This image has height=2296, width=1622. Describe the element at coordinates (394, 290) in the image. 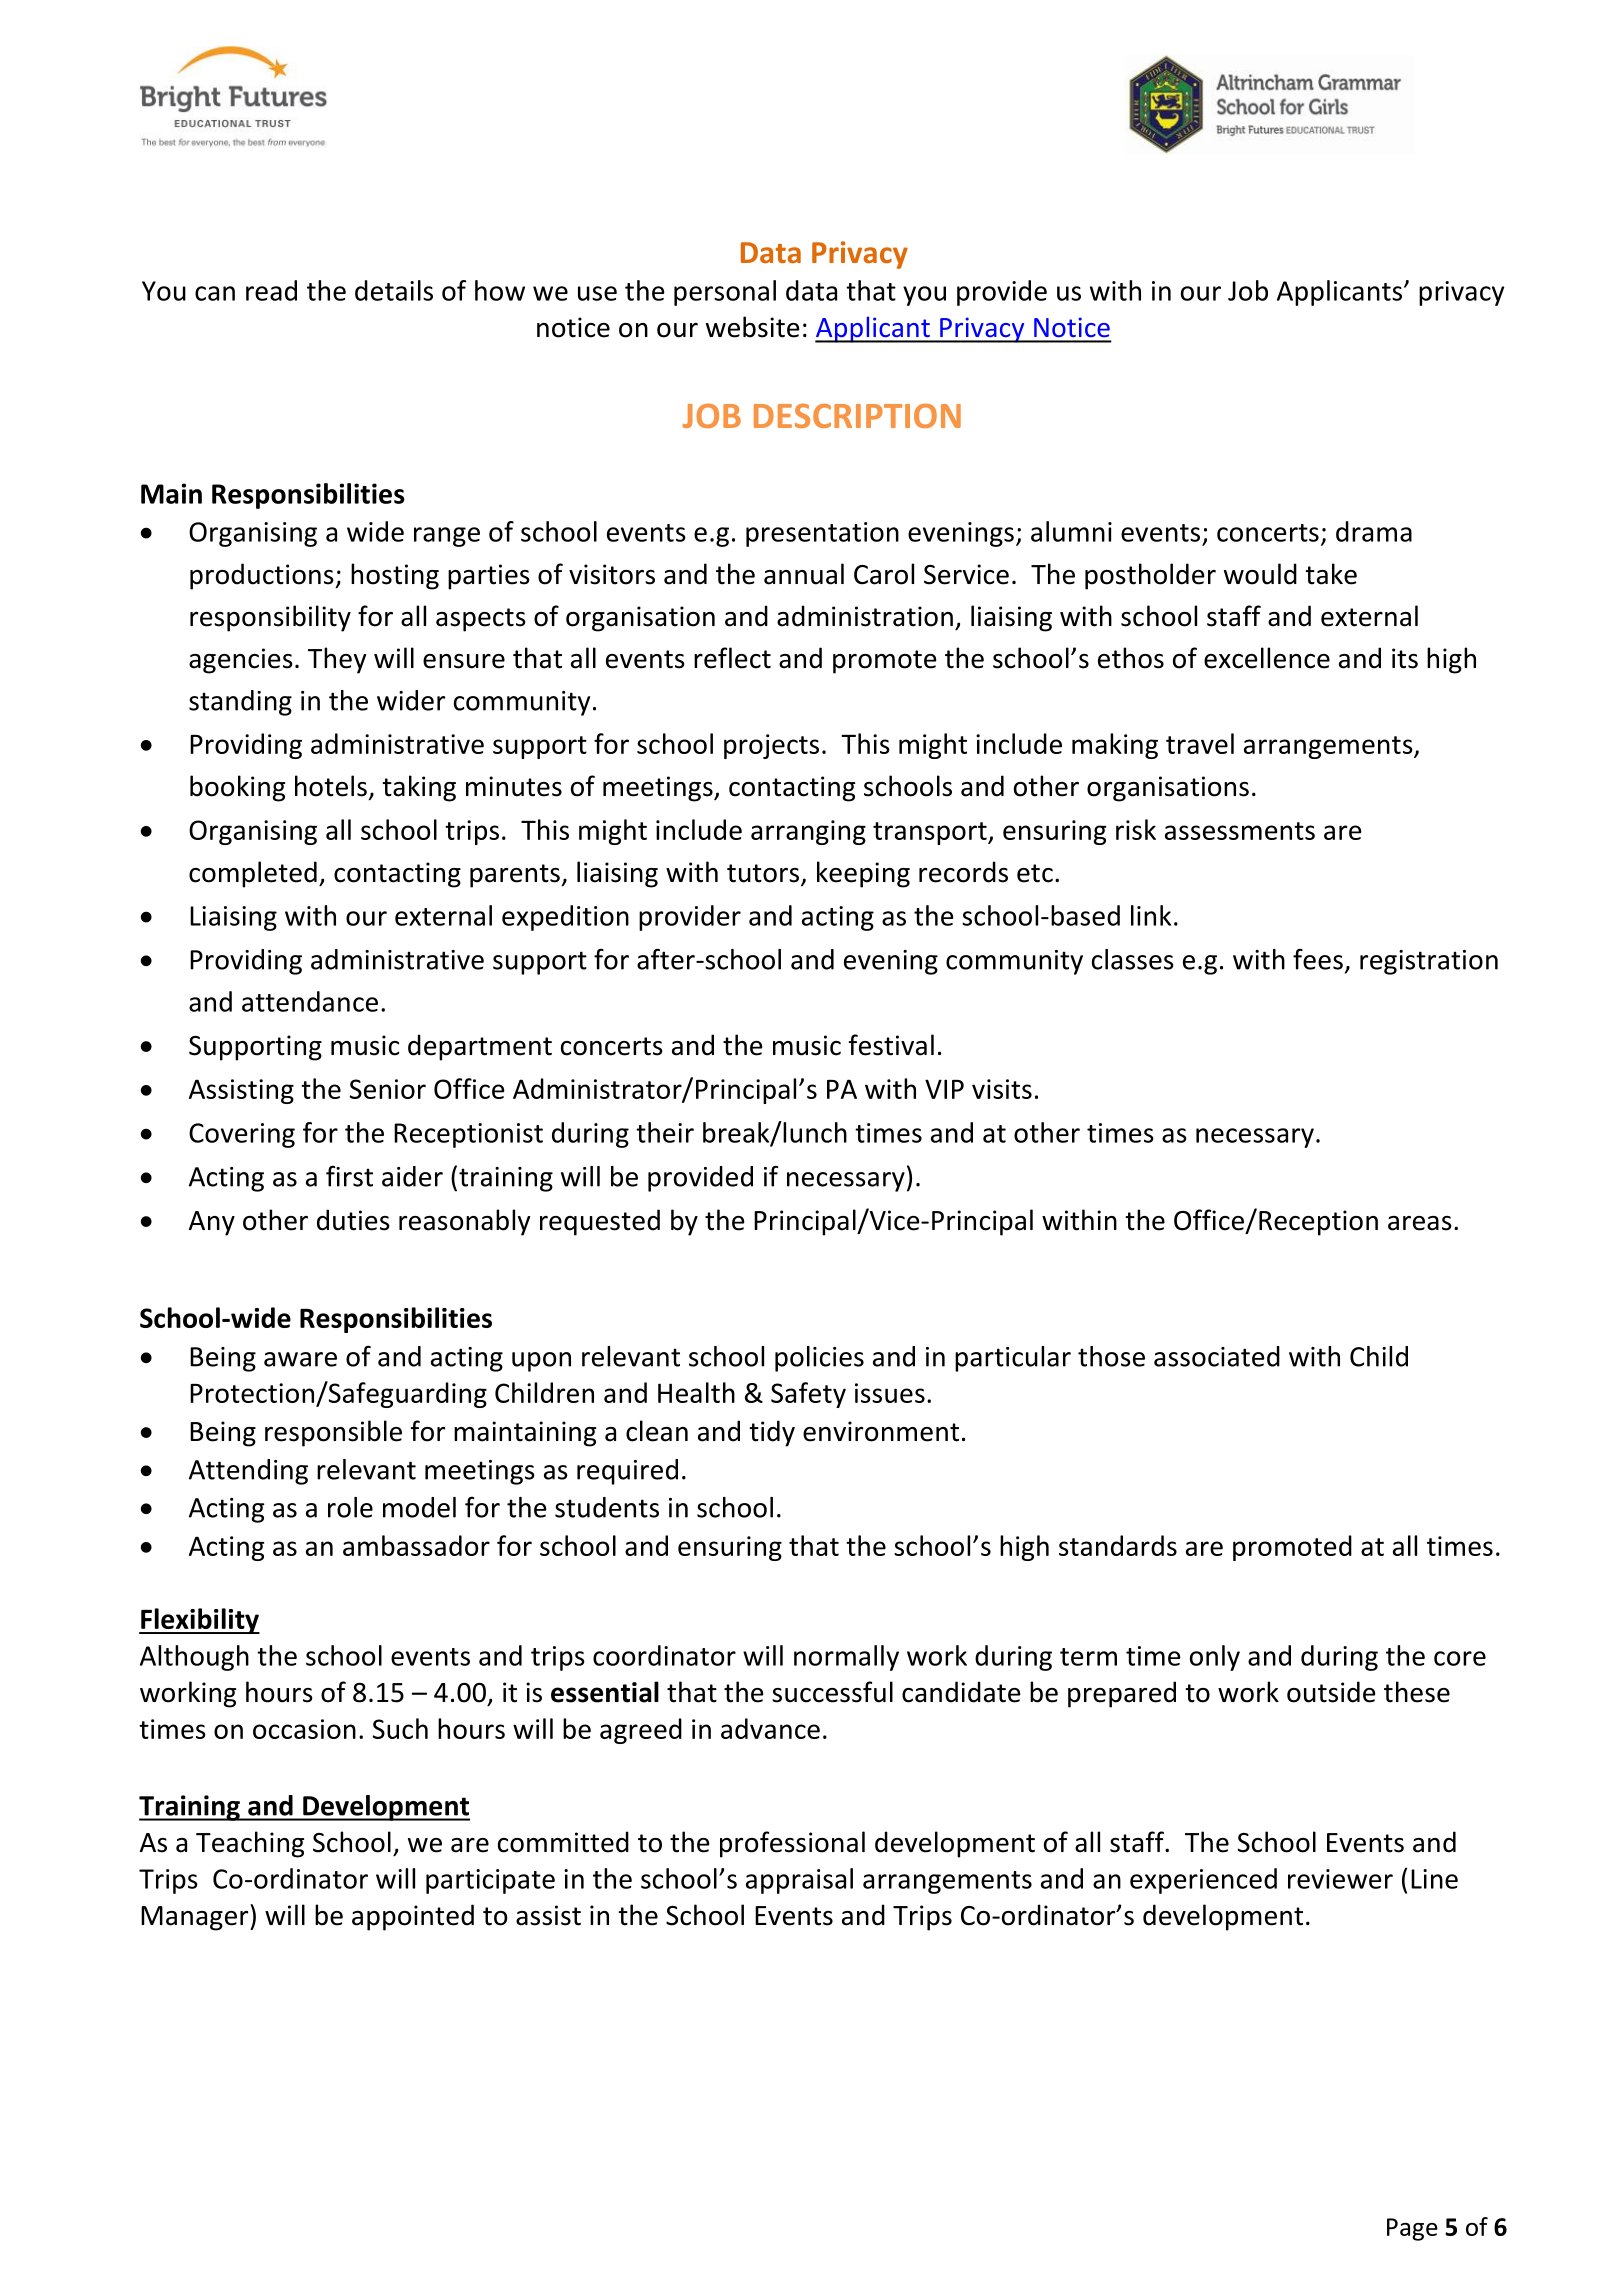

I see `details` at that location.
